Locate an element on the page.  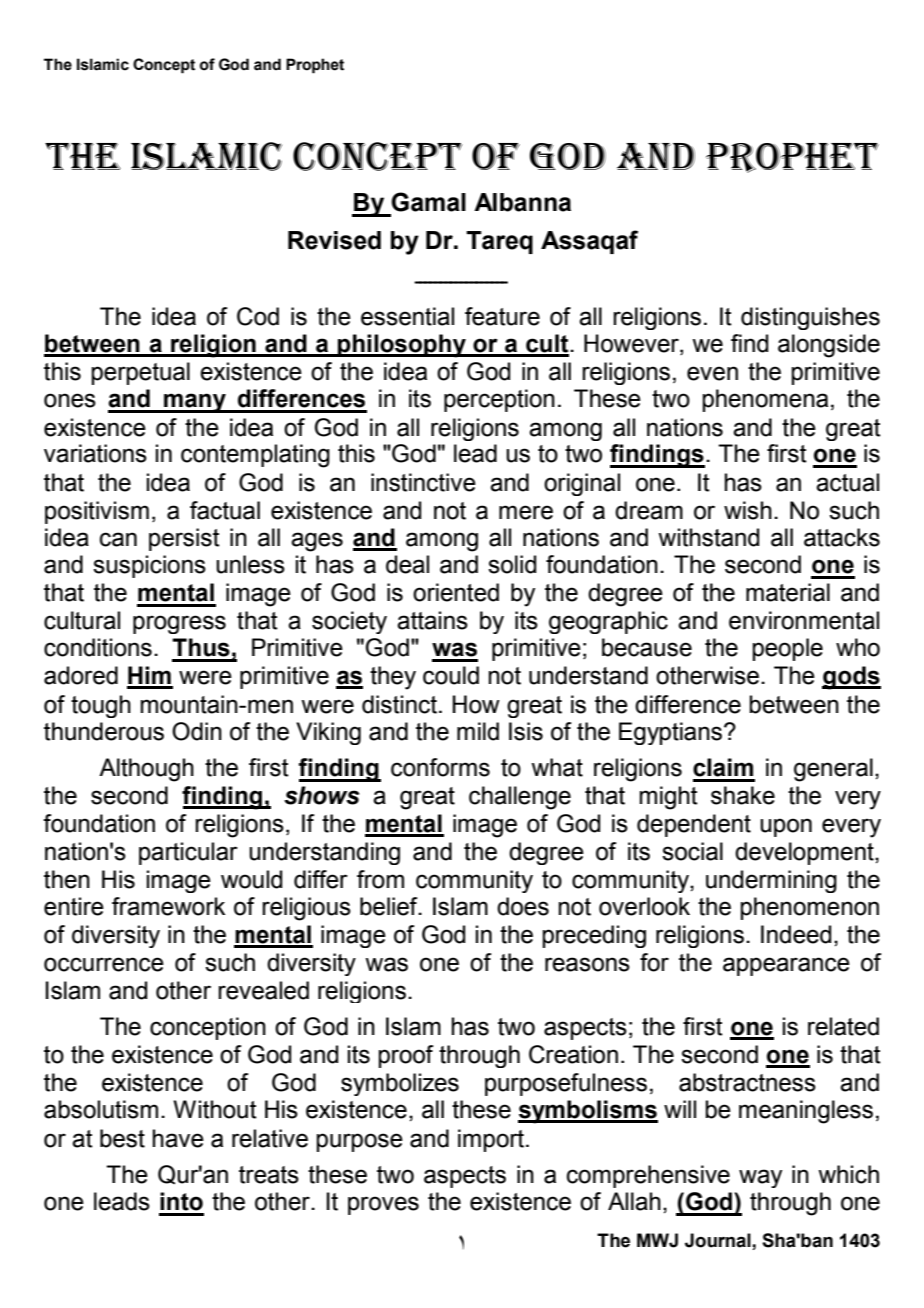
Cod is located at coordinates (258, 316).
